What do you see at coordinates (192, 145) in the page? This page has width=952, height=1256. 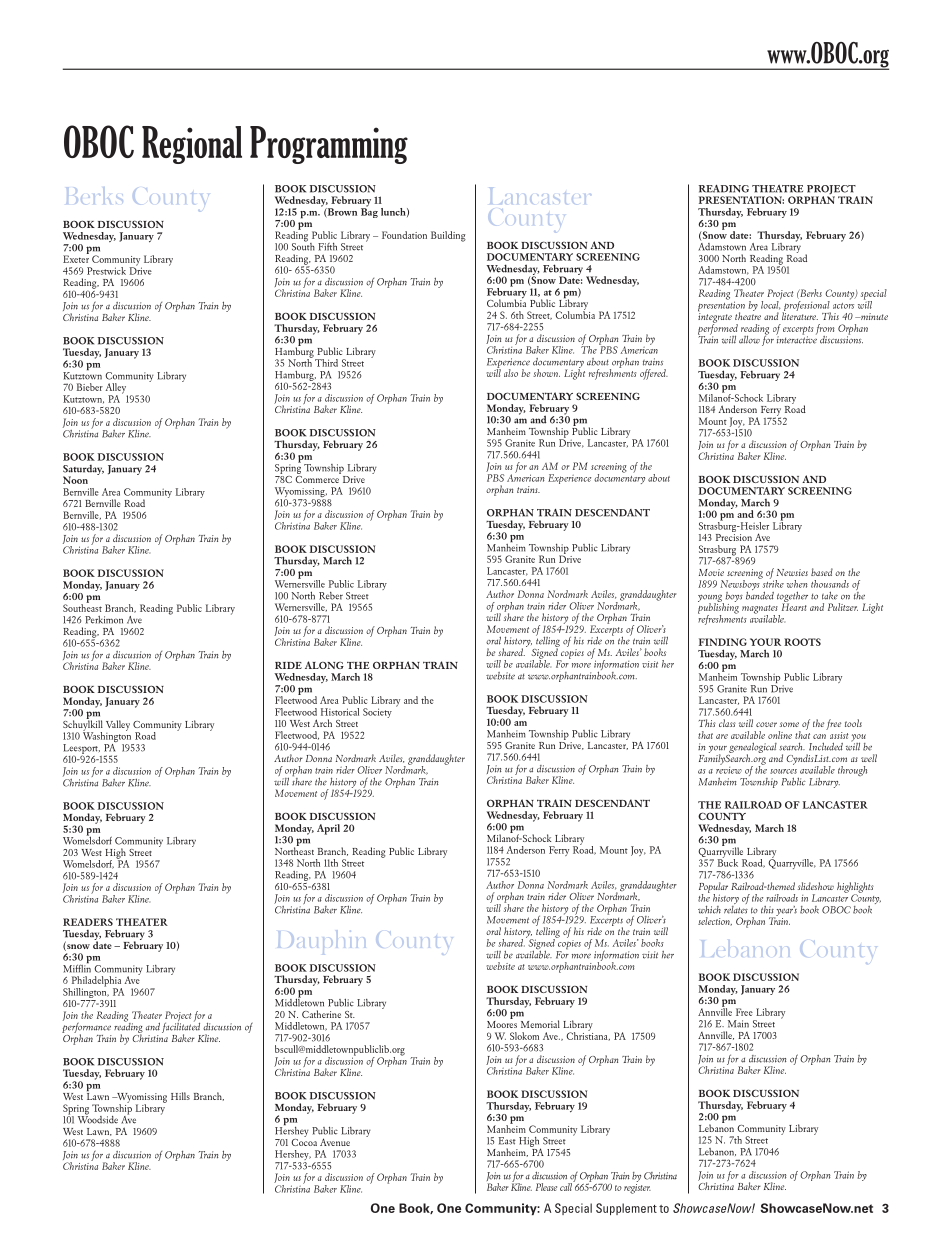 I see `Regional` at bounding box center [192, 145].
